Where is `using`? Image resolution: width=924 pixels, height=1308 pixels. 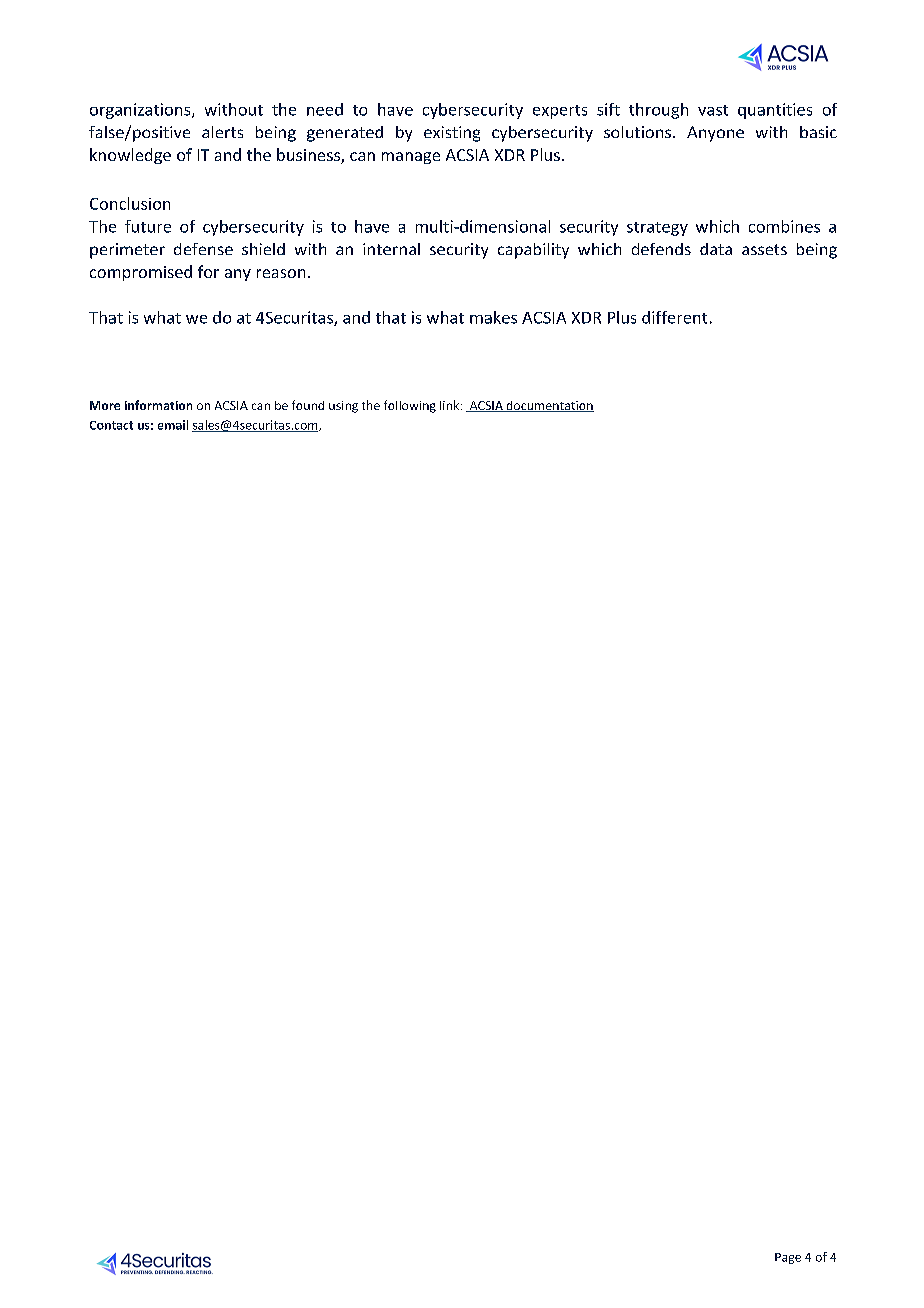
using is located at coordinates (343, 407).
